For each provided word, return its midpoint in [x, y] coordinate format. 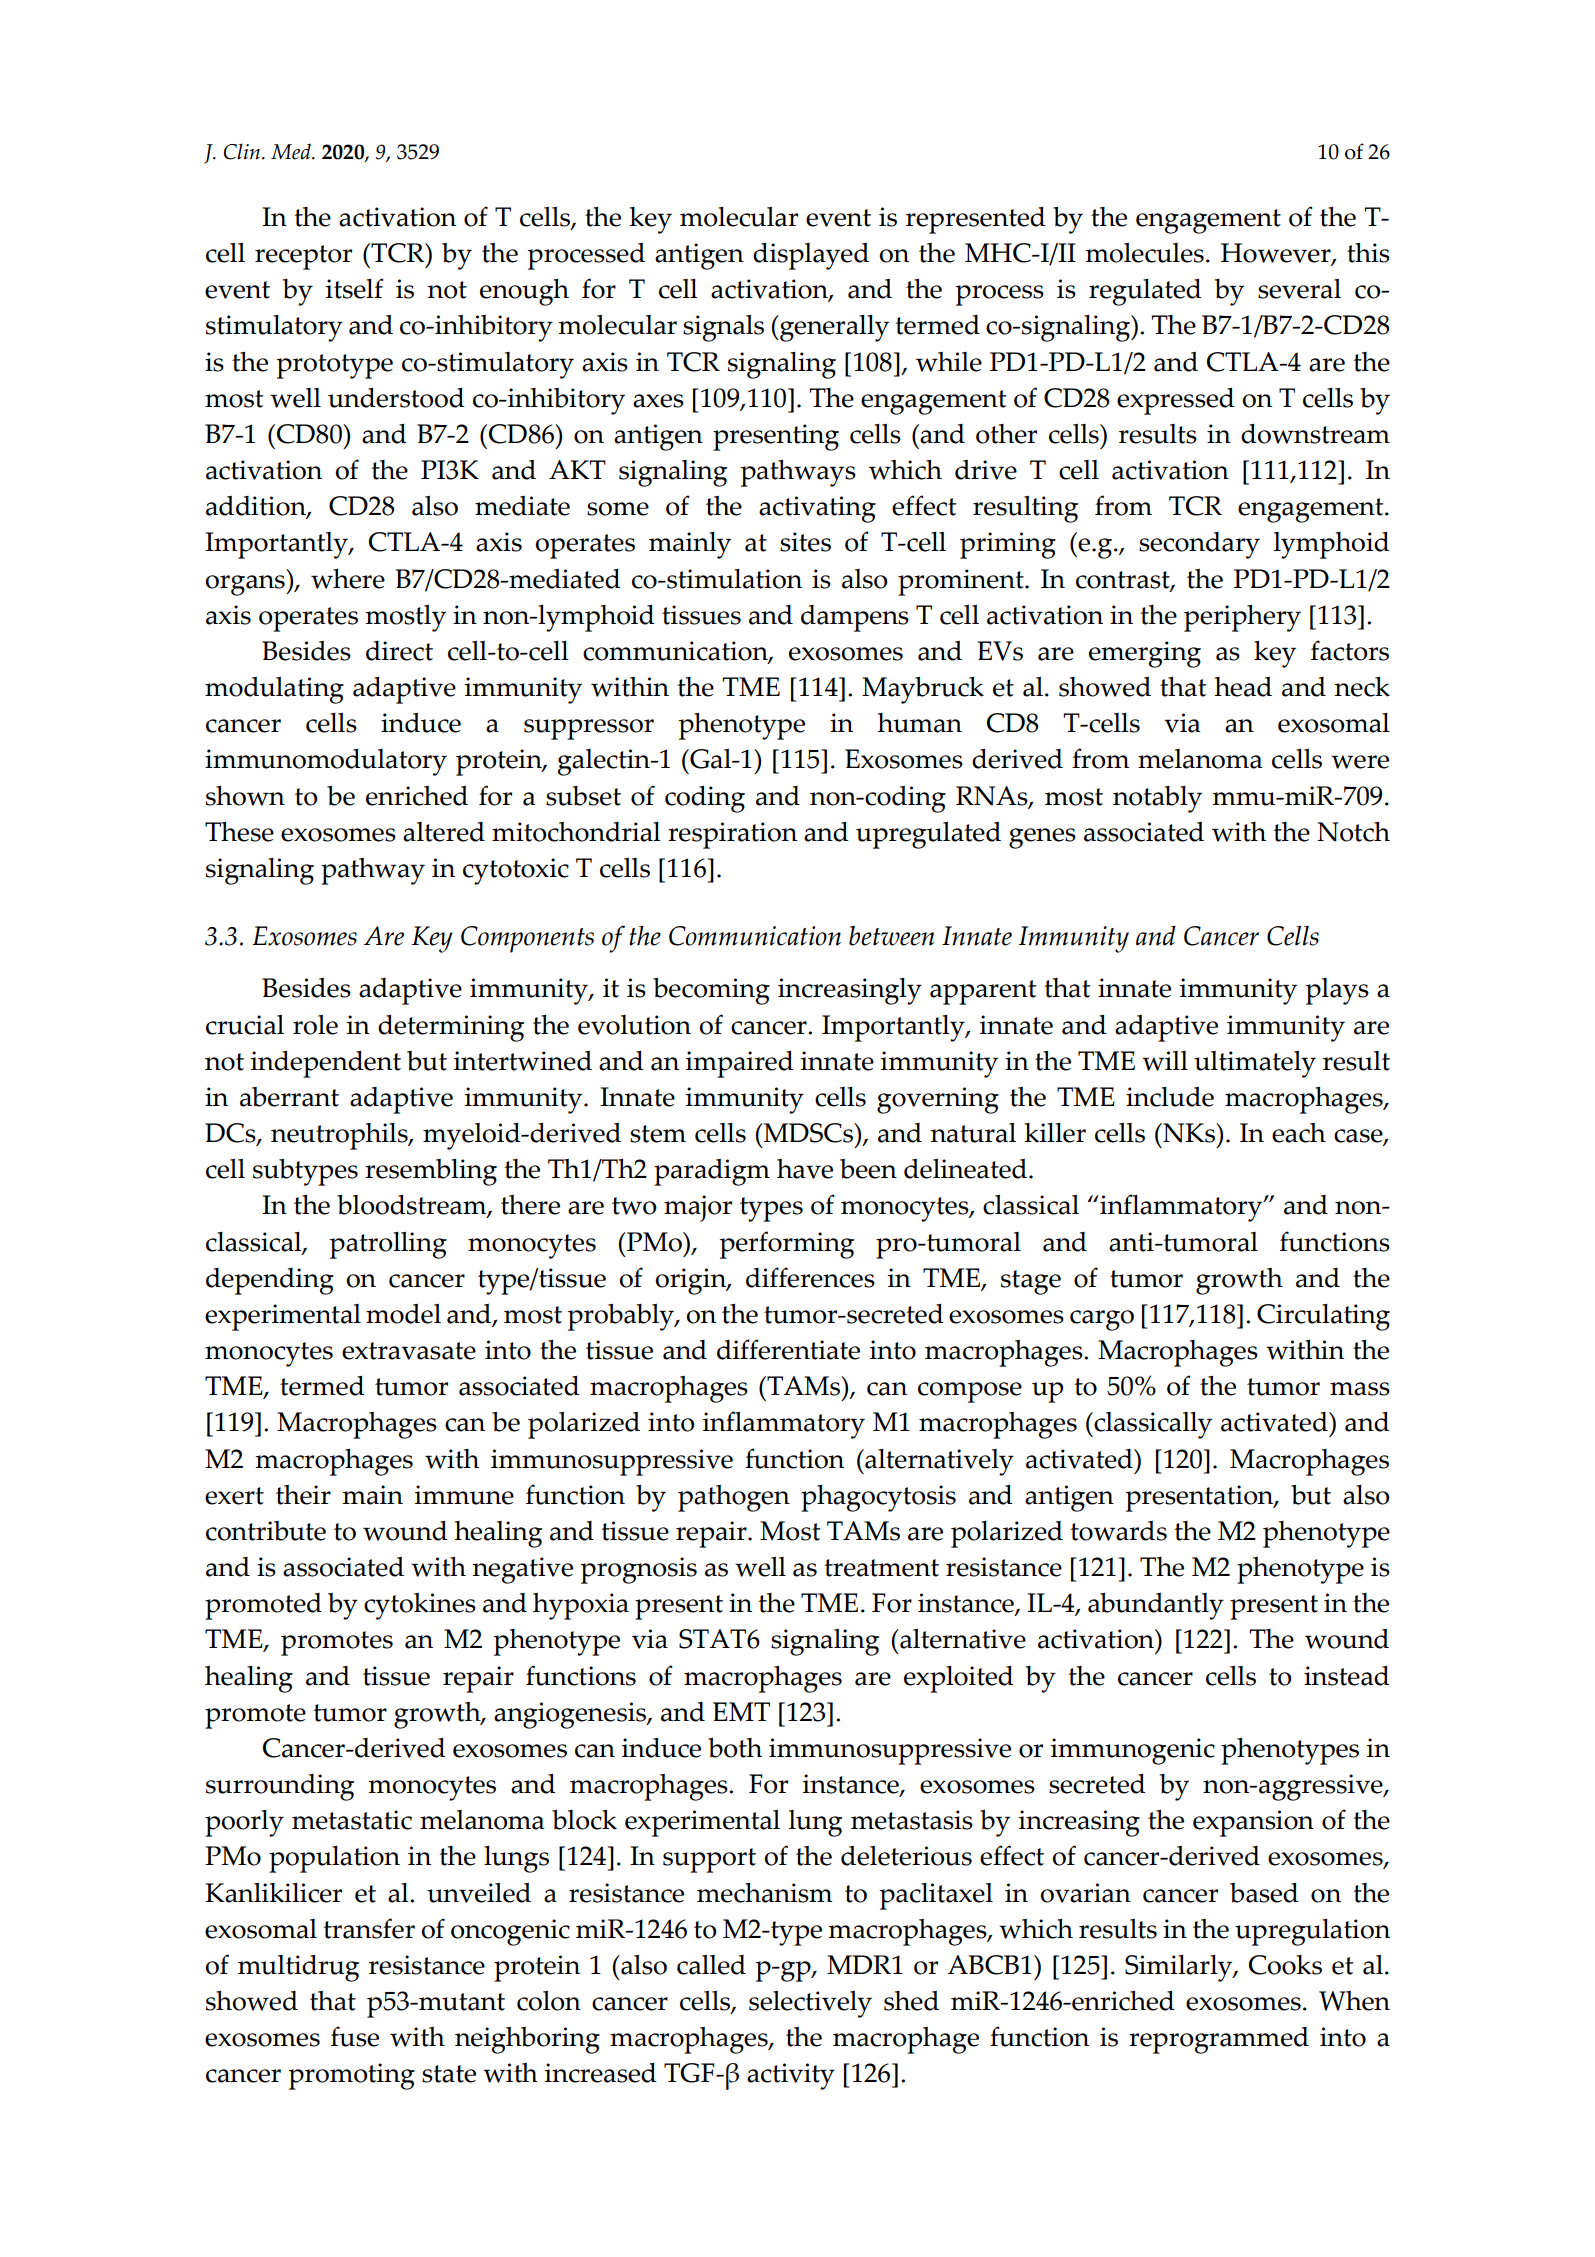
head [1243, 687]
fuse [355, 2036]
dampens [855, 618]
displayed [811, 256]
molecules [1144, 253]
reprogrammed [1219, 2040]
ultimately [1255, 1064]
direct [399, 651]
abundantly [1156, 1606]
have [805, 1169]
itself [354, 288]
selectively [810, 2004]
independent [326, 1064]
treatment [881, 1568]
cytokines [420, 1606]
